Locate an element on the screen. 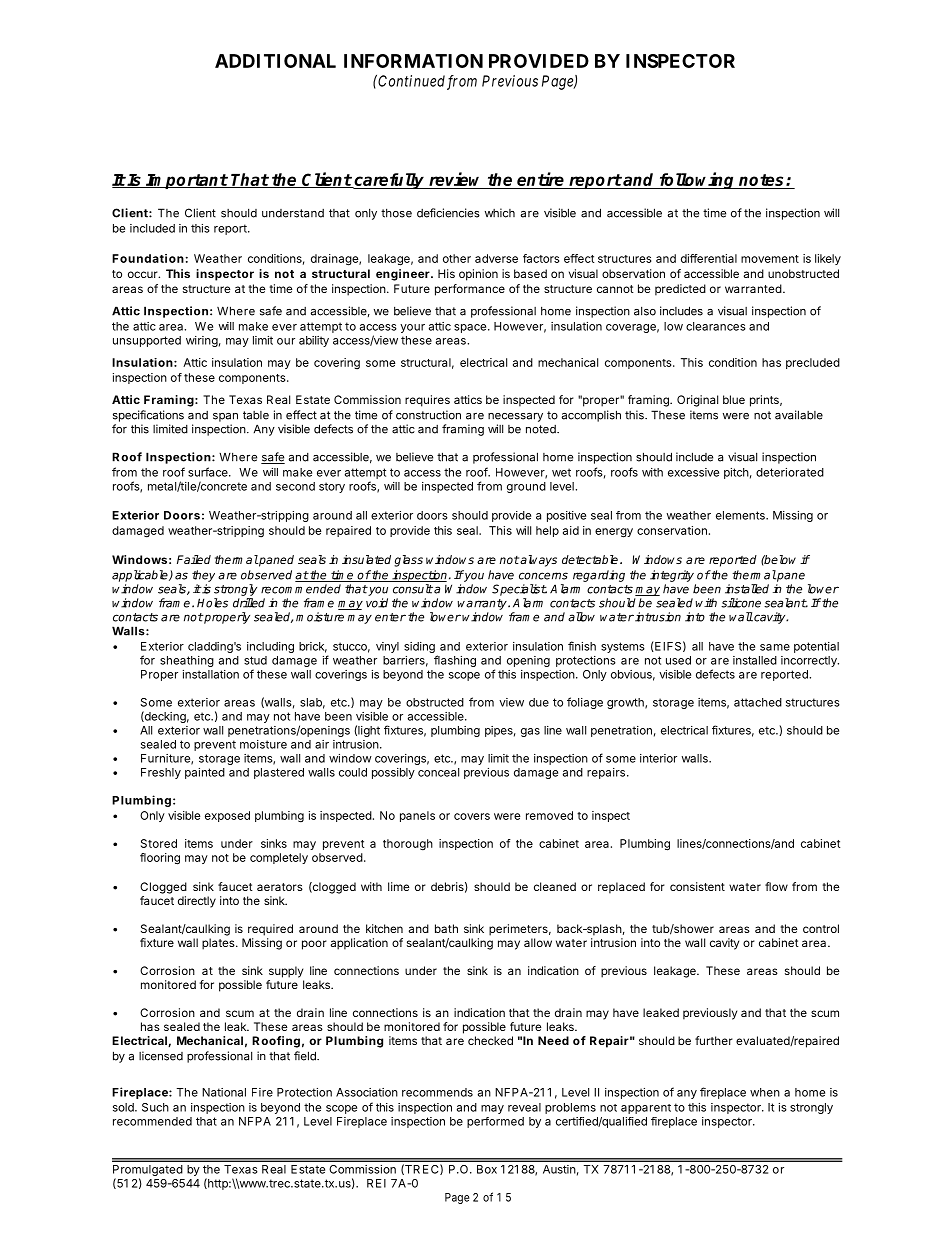 This screenshot has width=952, height=1233. silicone is located at coordinates (741, 603).
